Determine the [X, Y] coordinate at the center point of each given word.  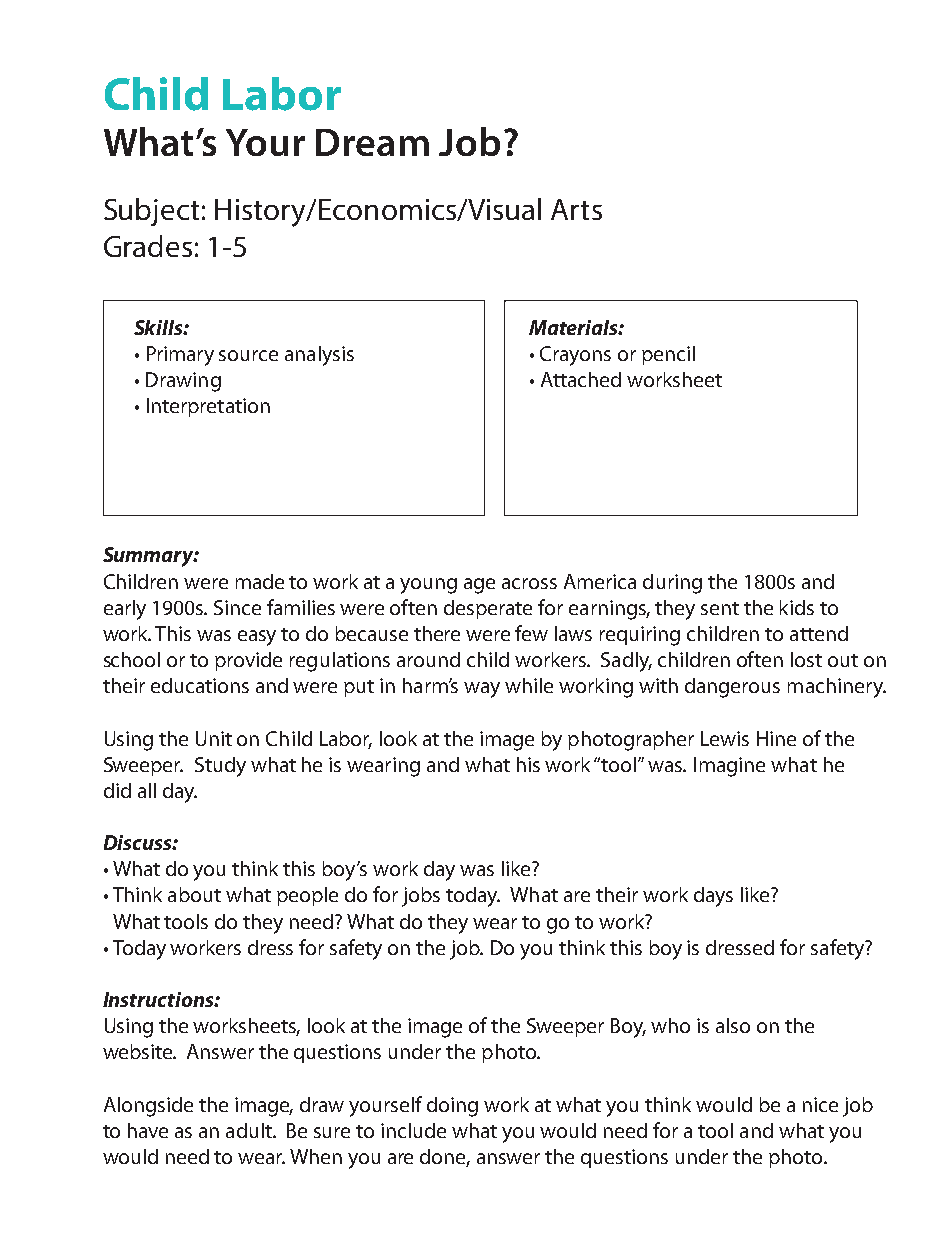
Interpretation [208, 407]
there [437, 633]
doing [452, 1107]
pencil [668, 355]
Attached [581, 379]
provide [248, 661]
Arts [576, 209]
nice [820, 1104]
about [194, 894]
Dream [372, 142]
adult [250, 1130]
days [713, 897]
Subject [151, 212]
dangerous [732, 688]
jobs [421, 897]
